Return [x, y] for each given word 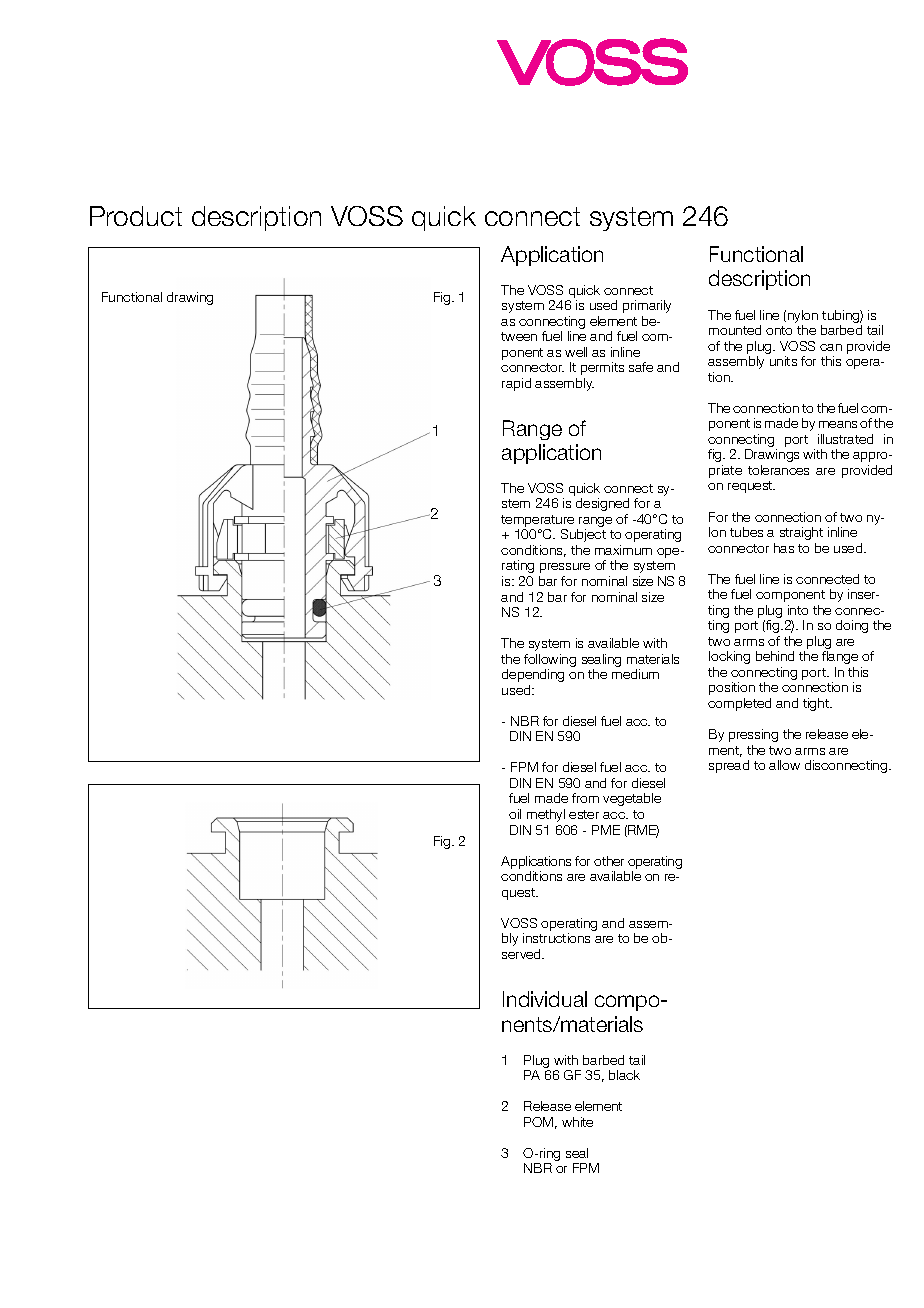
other [609, 861]
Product [136, 216]
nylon [803, 316]
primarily [647, 306]
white [577, 1122]
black [624, 1075]
